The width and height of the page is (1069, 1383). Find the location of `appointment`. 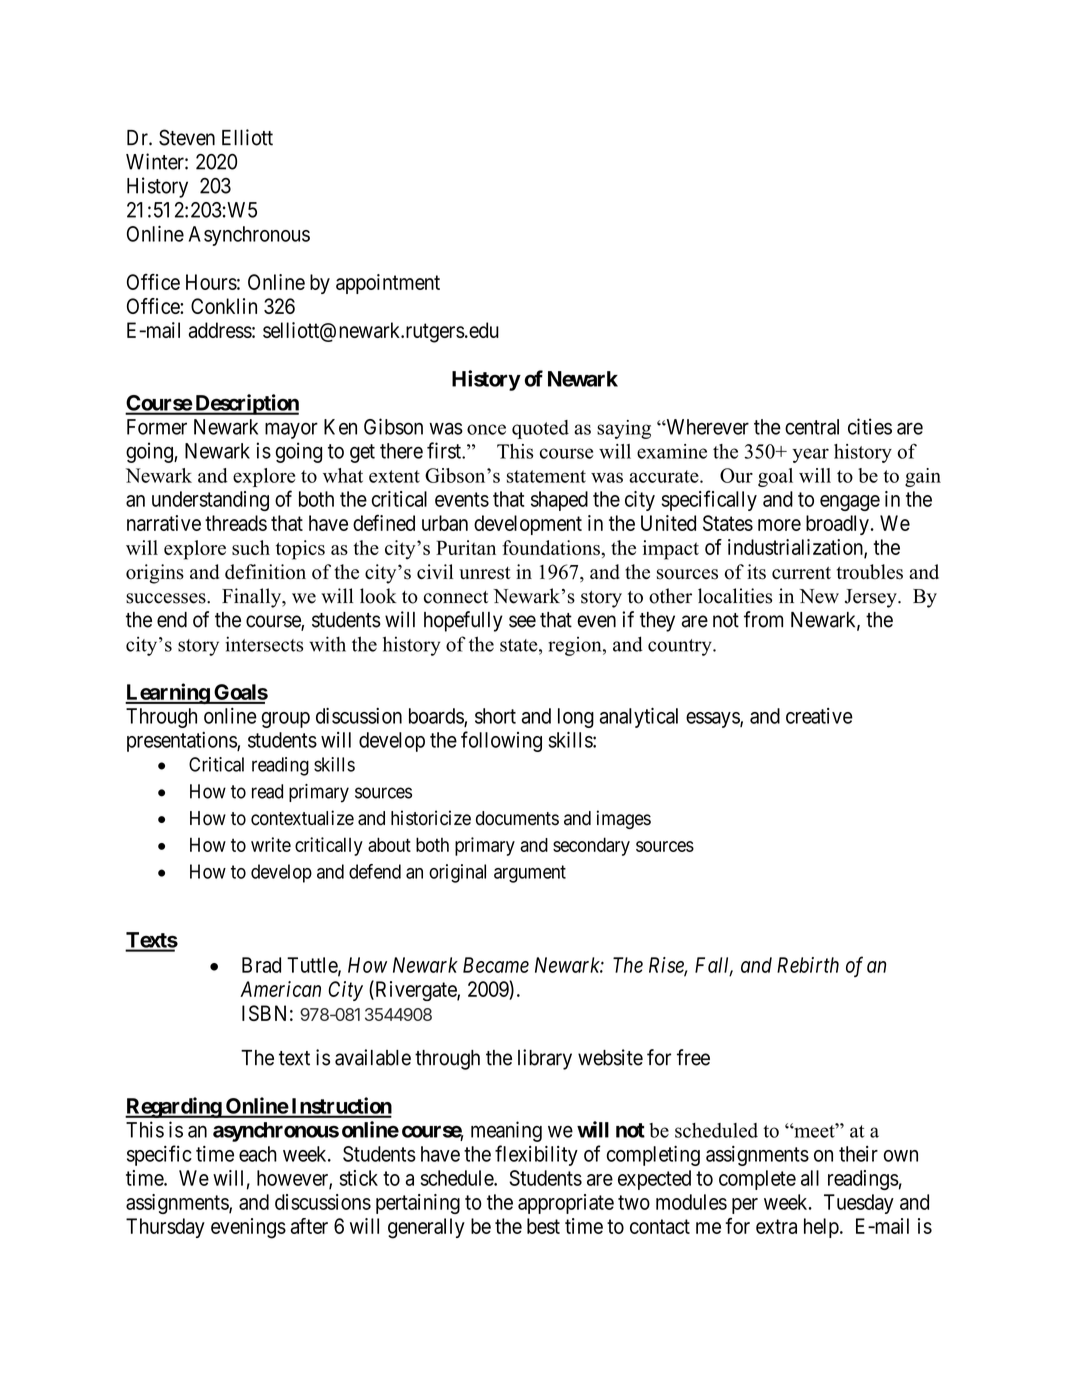

appointment is located at coordinates (388, 284).
